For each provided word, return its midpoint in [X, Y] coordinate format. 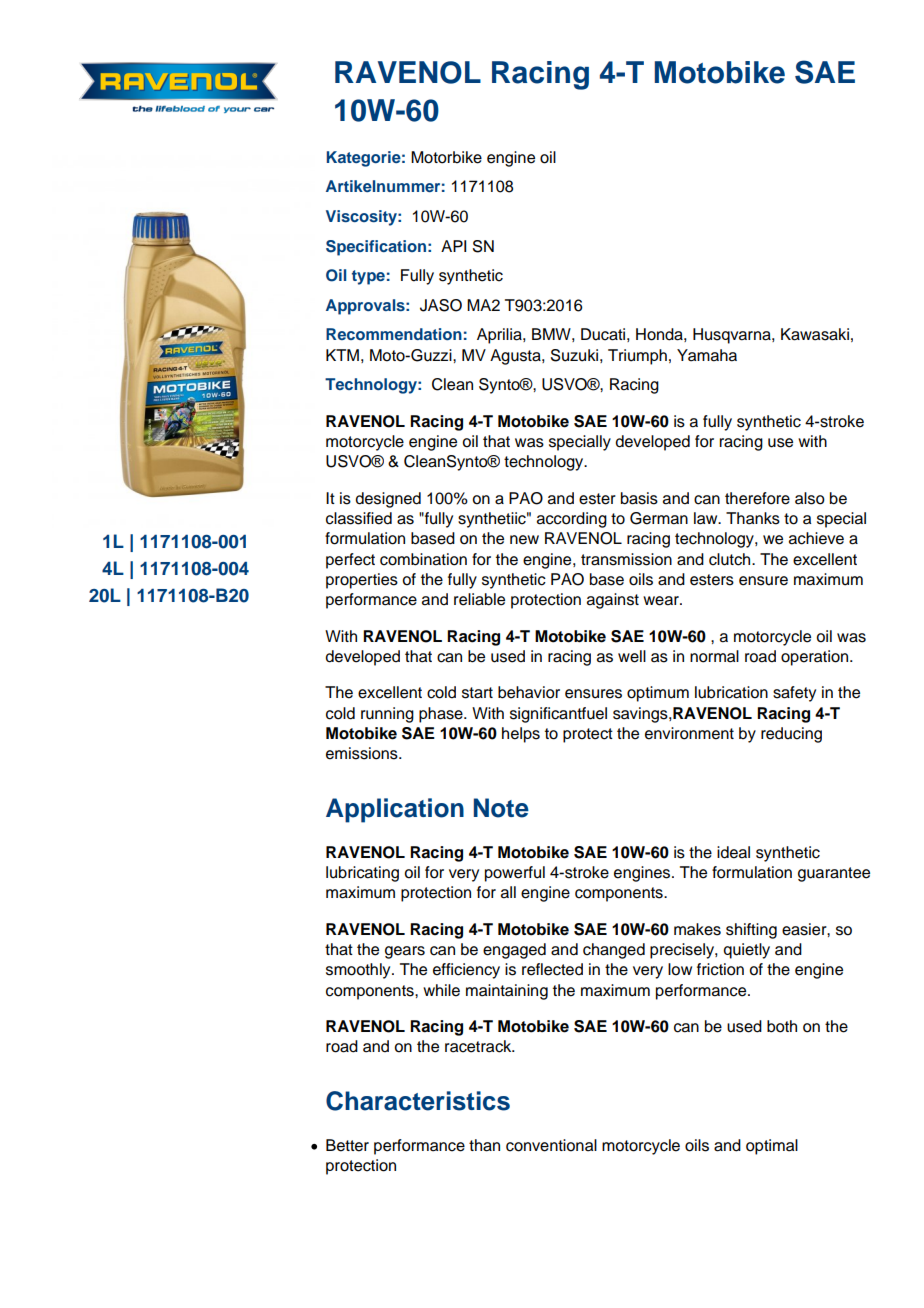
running [387, 715]
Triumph [637, 357]
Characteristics [418, 1101]
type [368, 277]
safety [794, 694]
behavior [529, 692]
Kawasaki [815, 334]
